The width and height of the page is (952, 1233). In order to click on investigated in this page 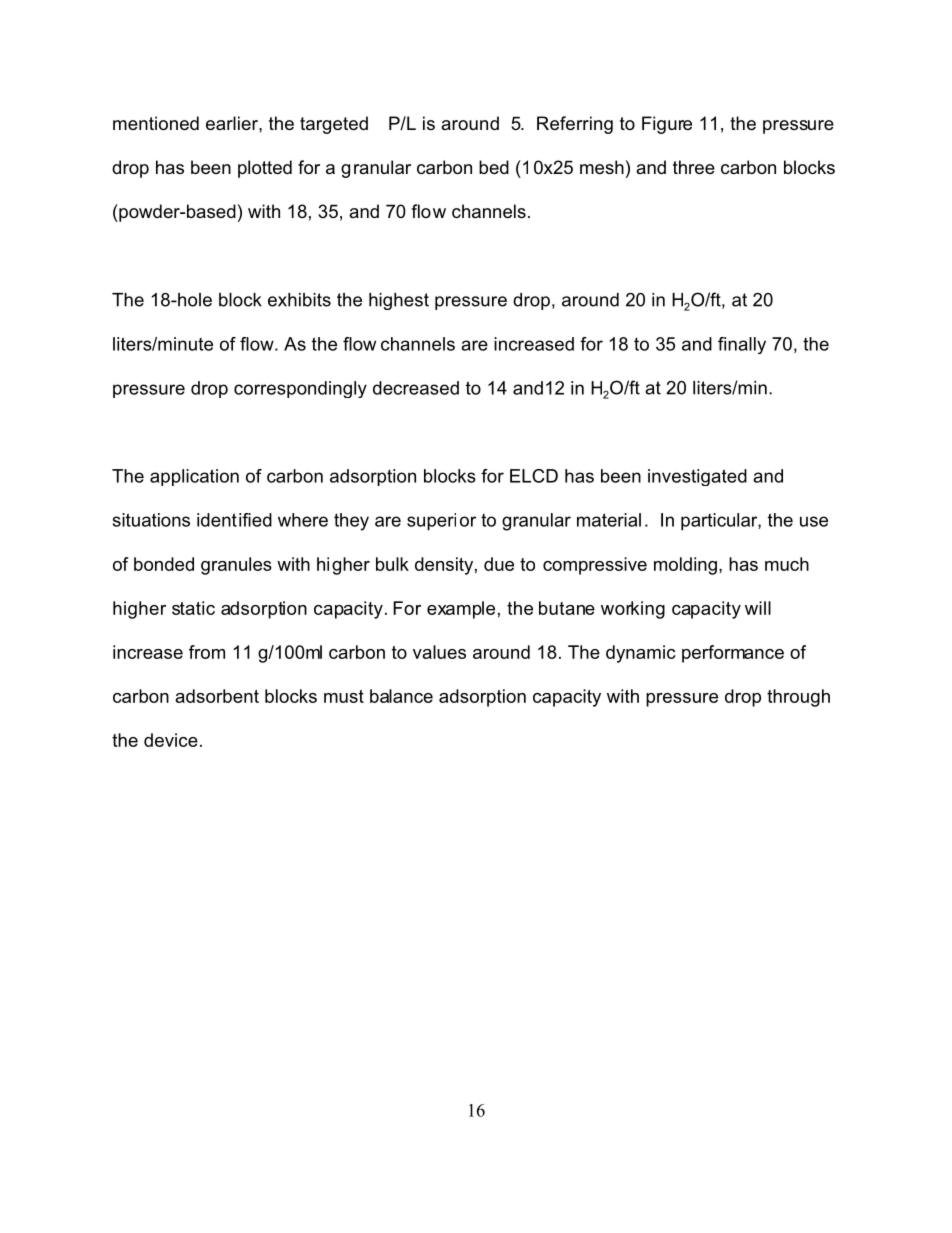, I will do `click(697, 477)`.
